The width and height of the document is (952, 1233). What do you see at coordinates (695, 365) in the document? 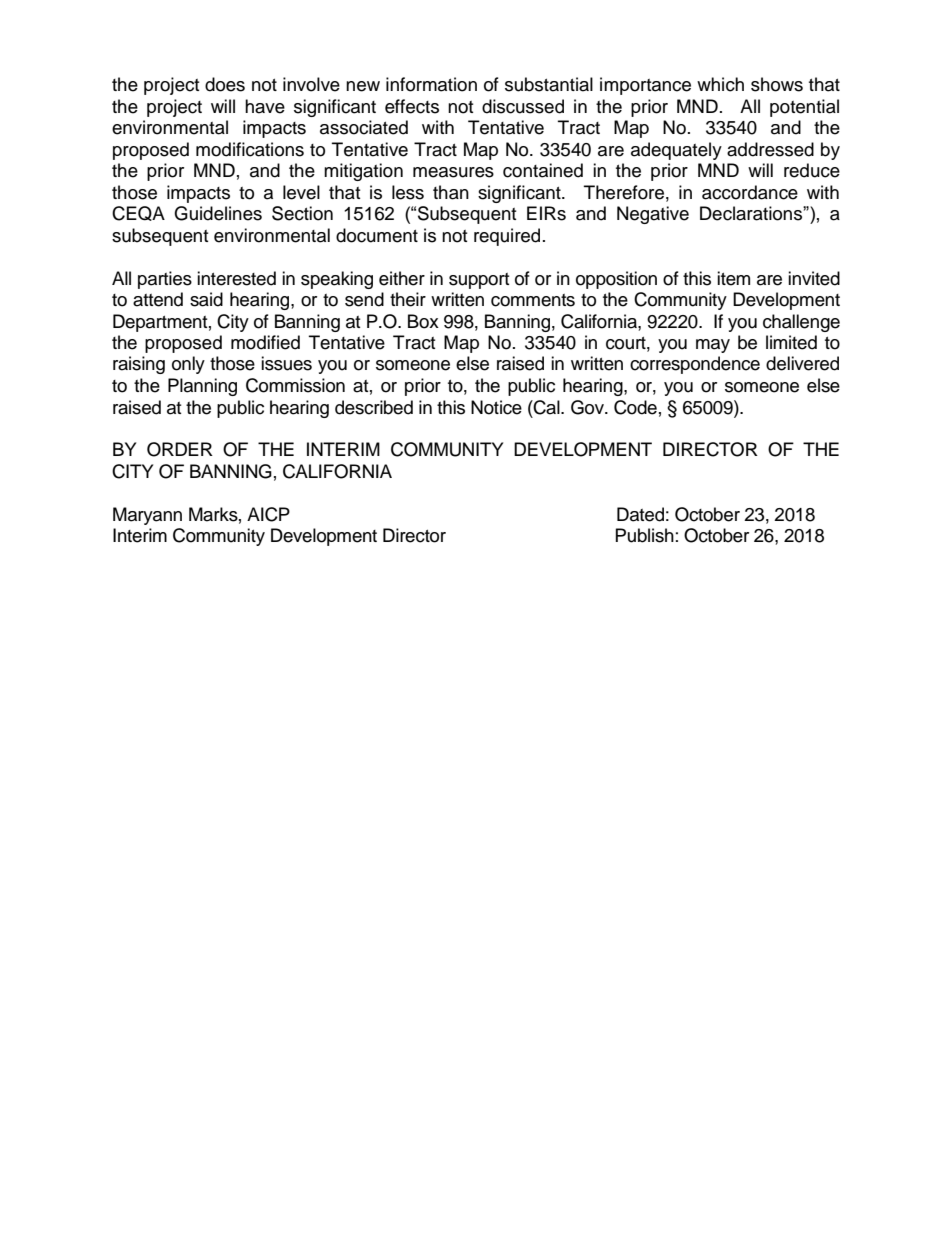
I see `correspondence` at bounding box center [695, 365].
